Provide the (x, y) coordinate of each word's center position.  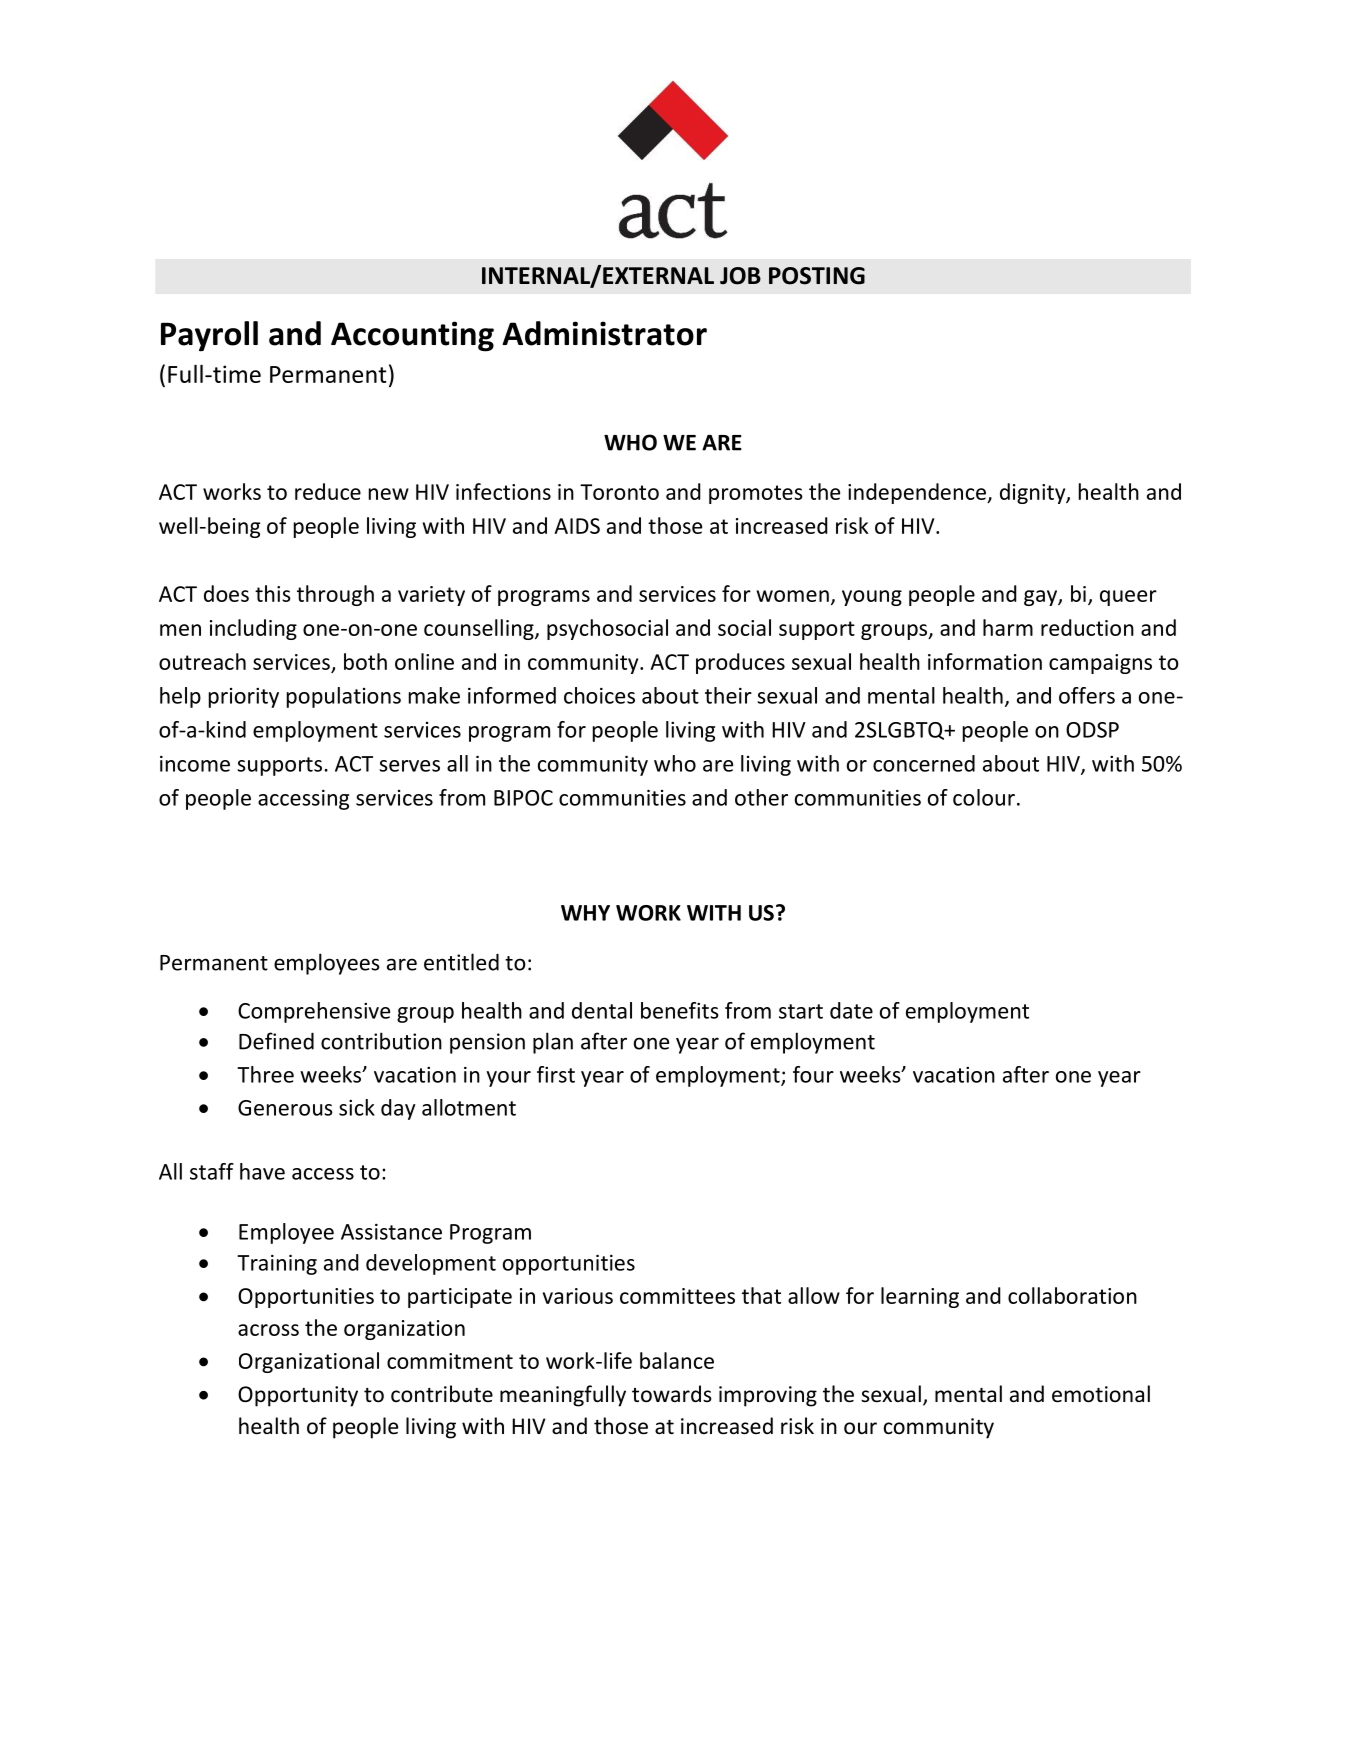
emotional (1101, 1394)
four (813, 1074)
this (273, 593)
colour (984, 797)
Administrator (604, 333)
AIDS (577, 526)
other (761, 797)
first (556, 1074)
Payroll (209, 336)
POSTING (817, 276)
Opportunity (298, 1396)
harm (1008, 627)
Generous (285, 1108)
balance (677, 1360)
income (195, 763)
